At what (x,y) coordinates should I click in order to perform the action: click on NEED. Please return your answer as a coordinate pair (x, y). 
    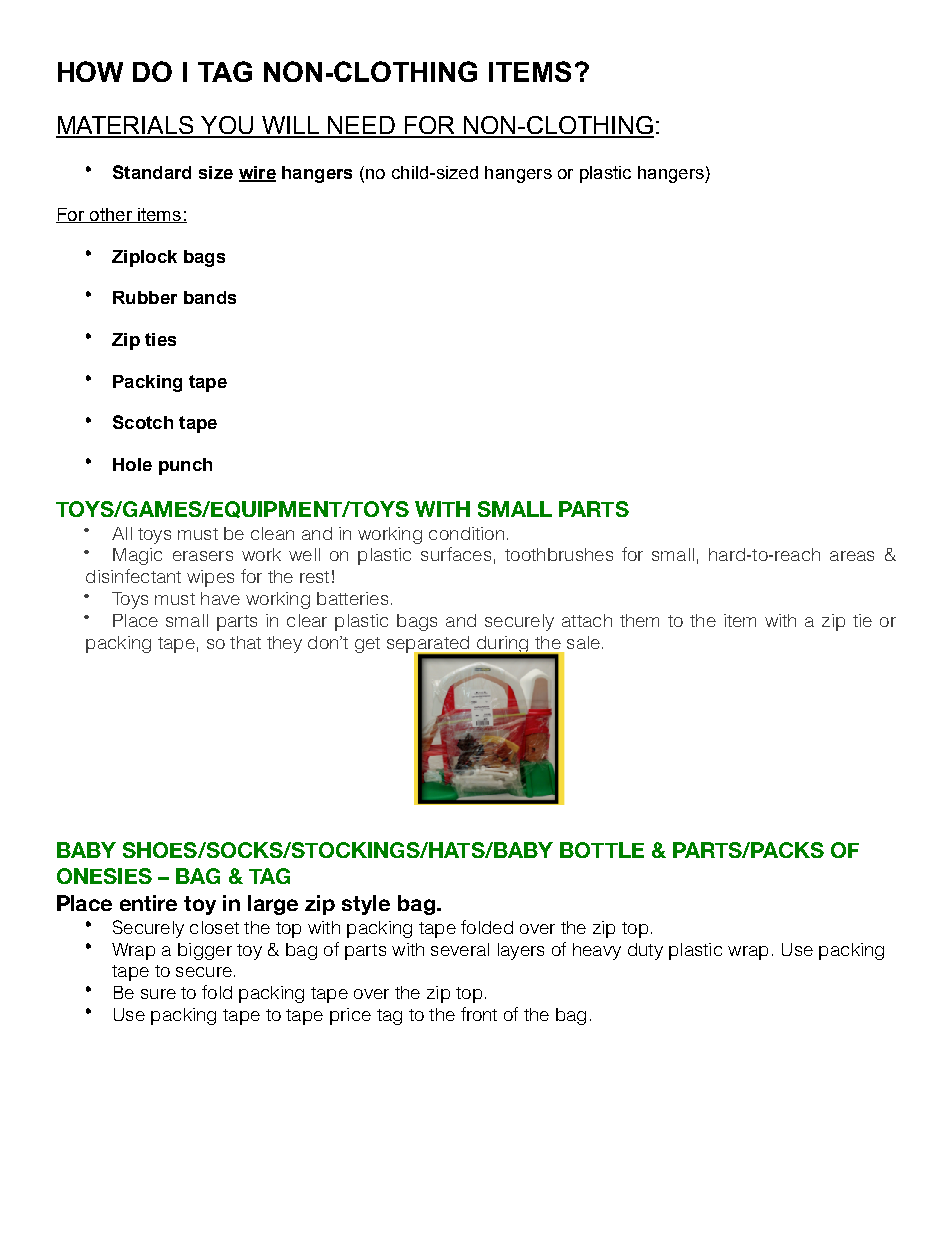
    Looking at the image, I should click on (361, 126).
